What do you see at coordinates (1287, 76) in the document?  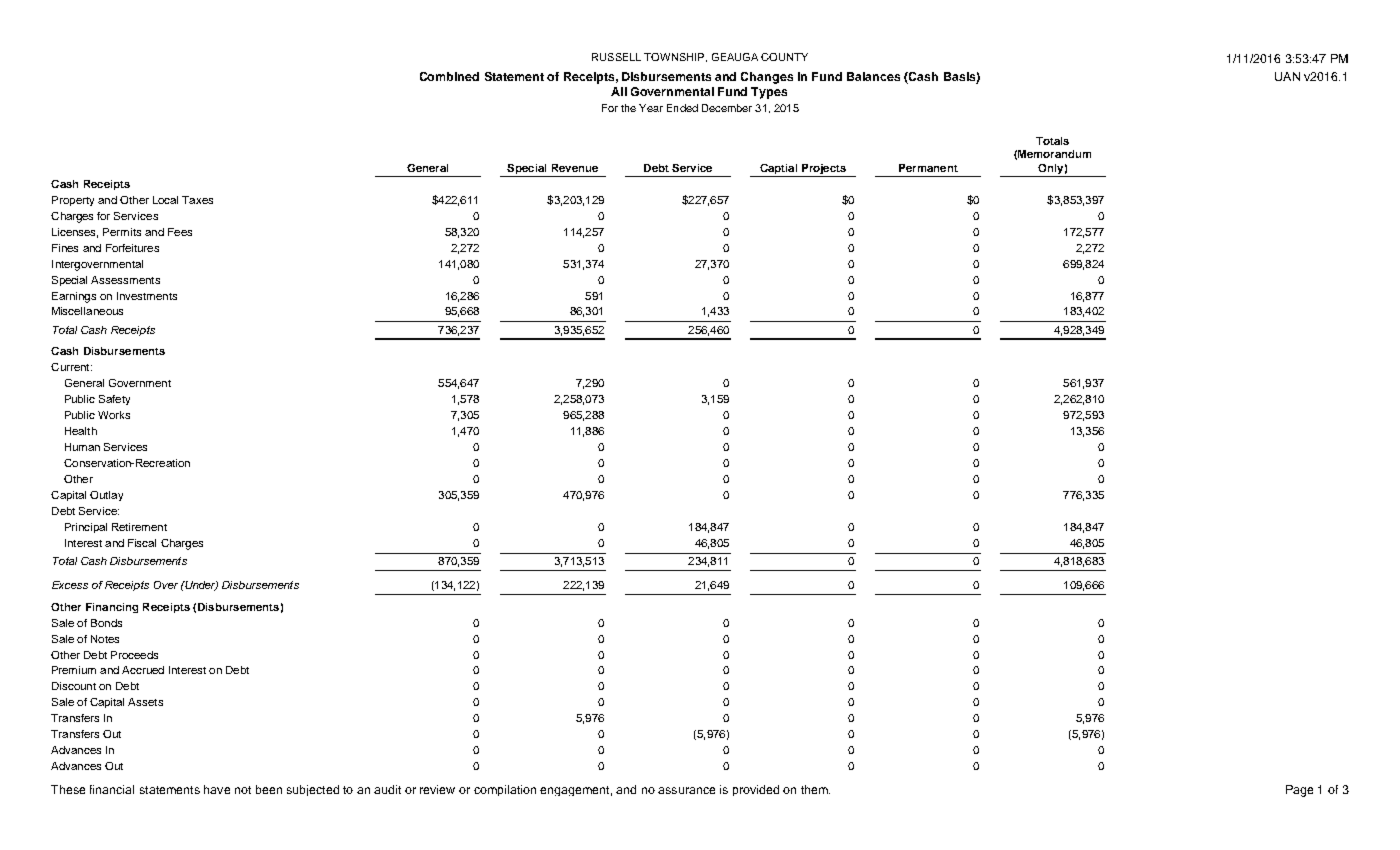 I see `UAN` at bounding box center [1287, 76].
